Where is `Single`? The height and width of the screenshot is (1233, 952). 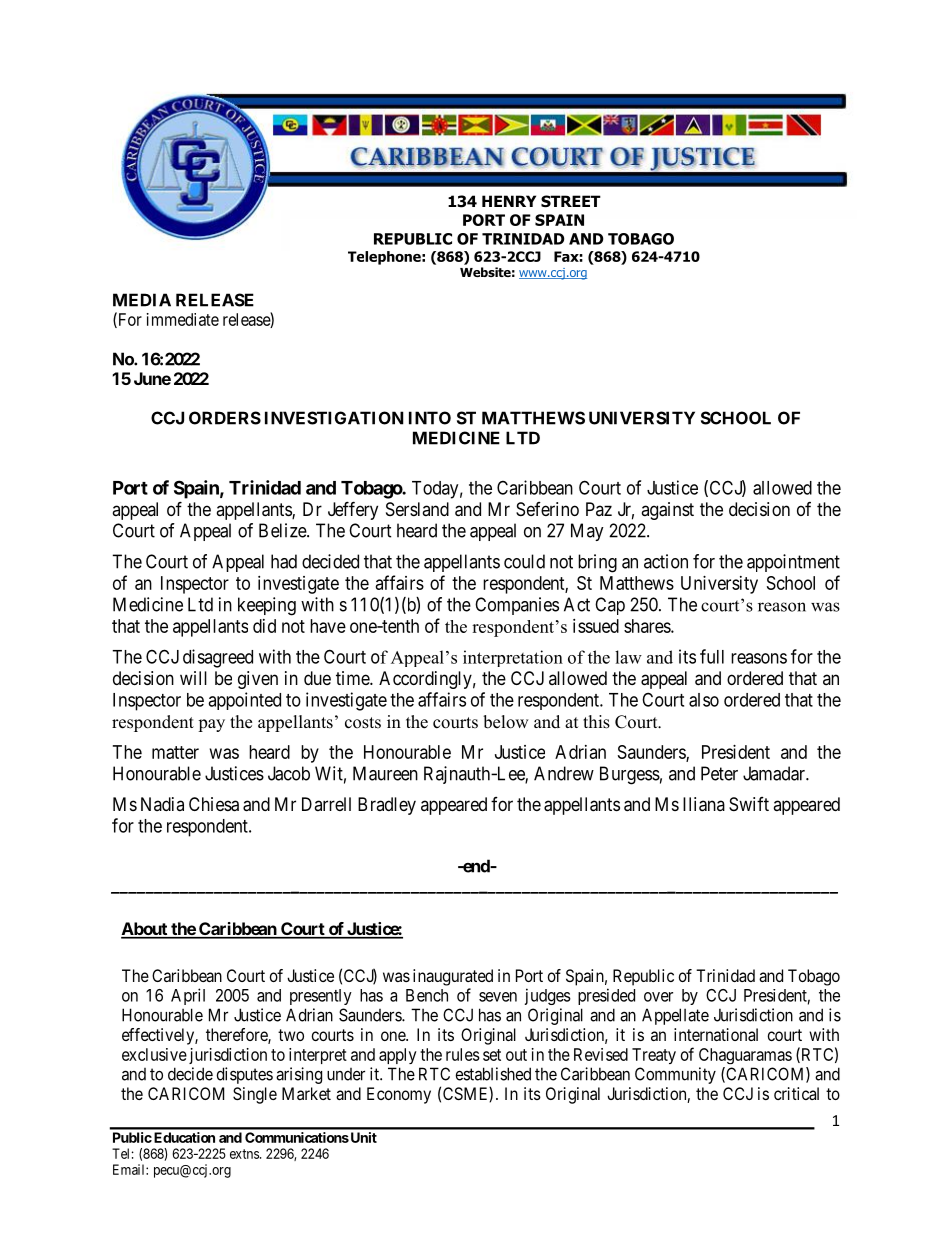
Single is located at coordinates (255, 1095).
